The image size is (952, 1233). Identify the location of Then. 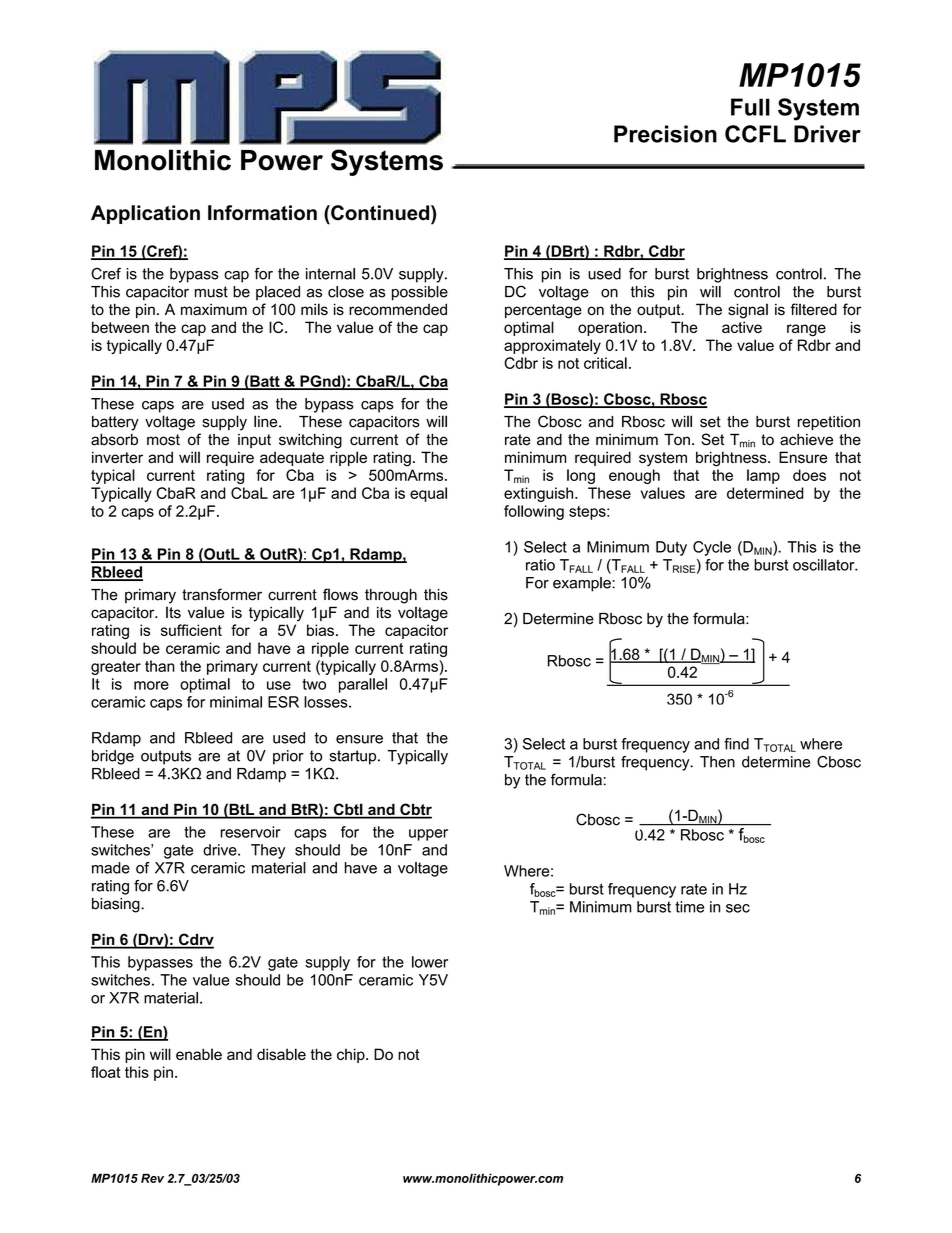
(717, 762).
